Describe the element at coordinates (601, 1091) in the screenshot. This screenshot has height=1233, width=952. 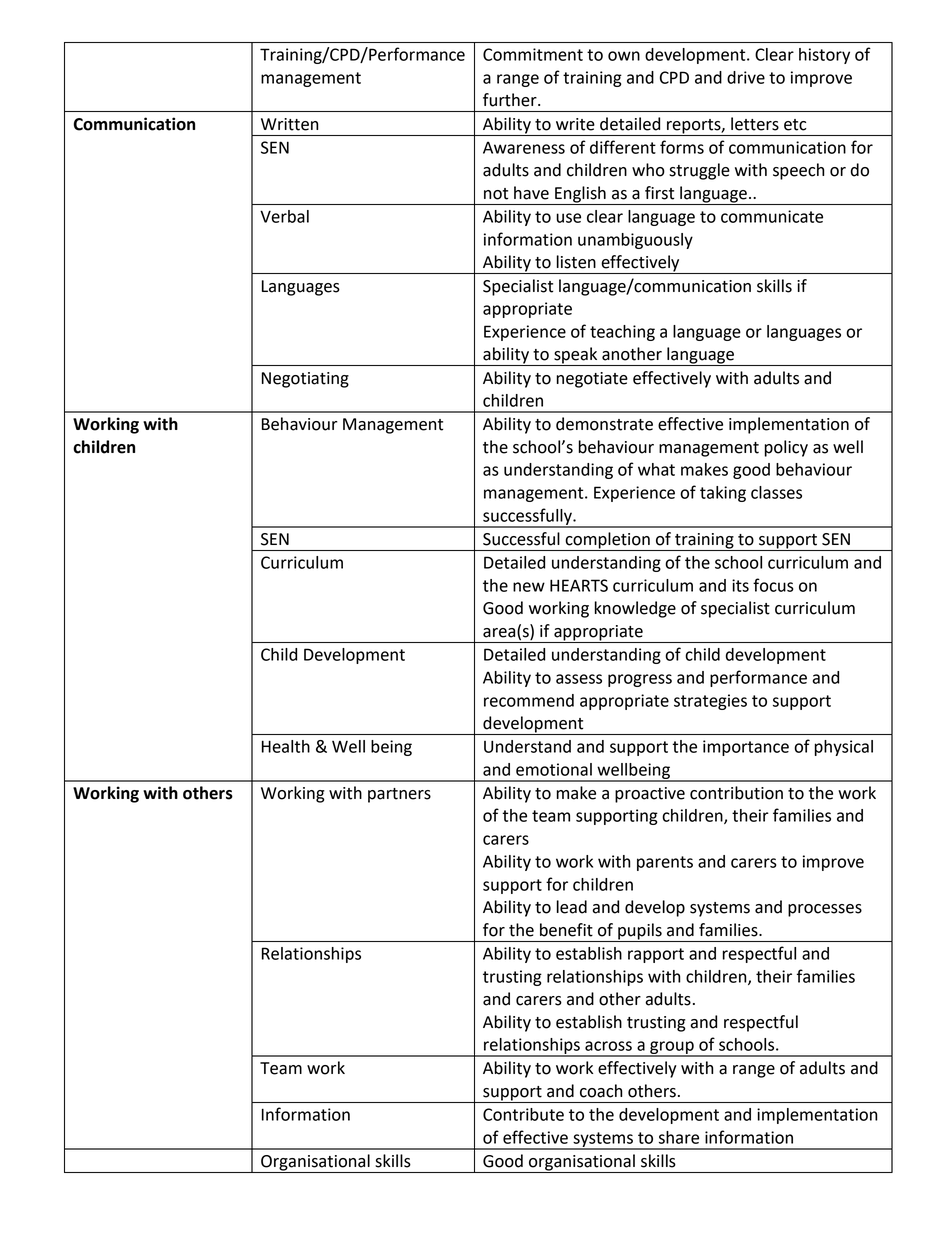
I see `coach` at that location.
